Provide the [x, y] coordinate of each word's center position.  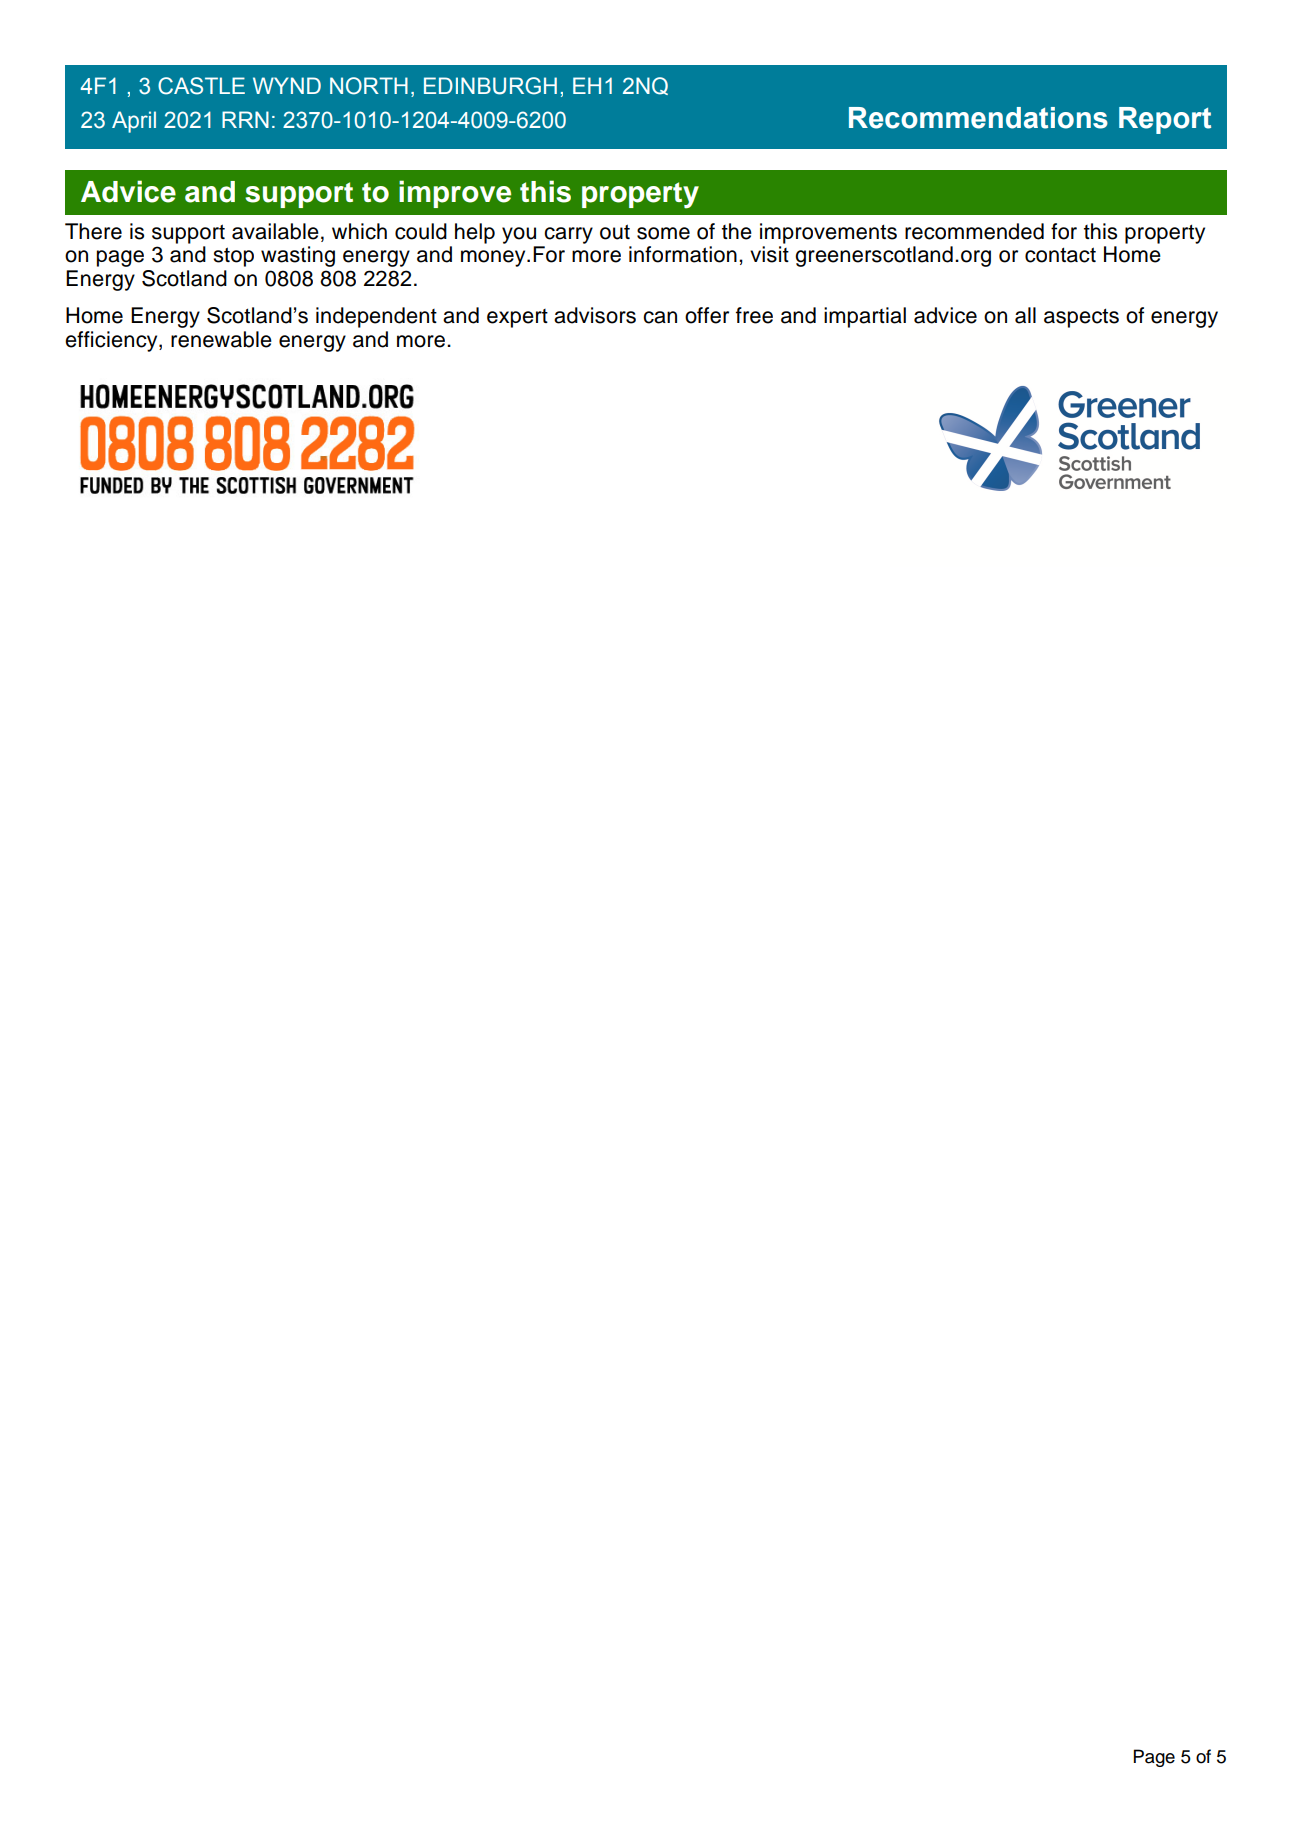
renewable [221, 339]
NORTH [369, 86]
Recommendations [978, 118]
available [275, 231]
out [615, 232]
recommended [974, 231]
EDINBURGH [490, 86]
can [660, 317]
